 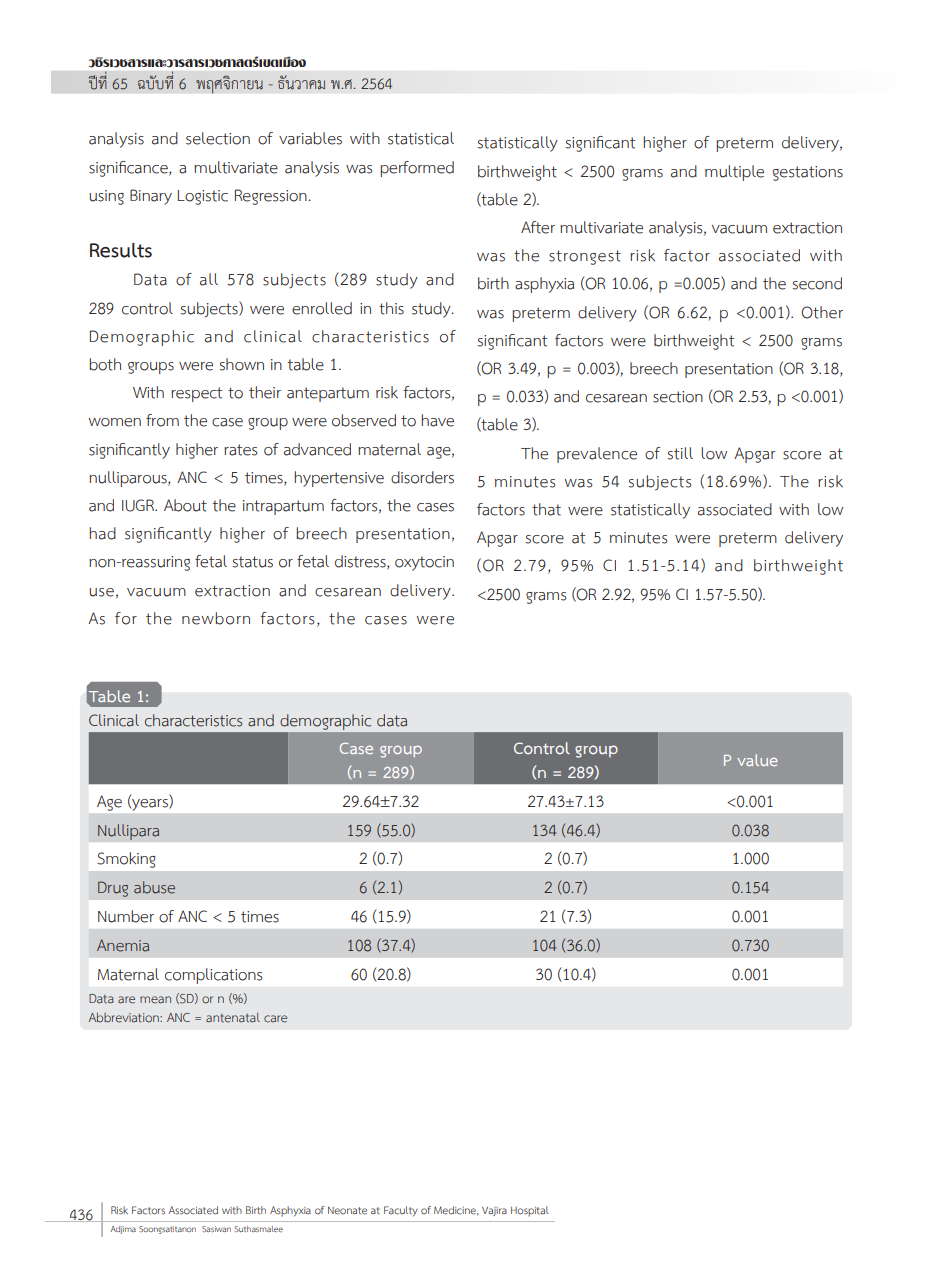 What do you see at coordinates (734, 173) in the document?
I see `multiple` at bounding box center [734, 173].
